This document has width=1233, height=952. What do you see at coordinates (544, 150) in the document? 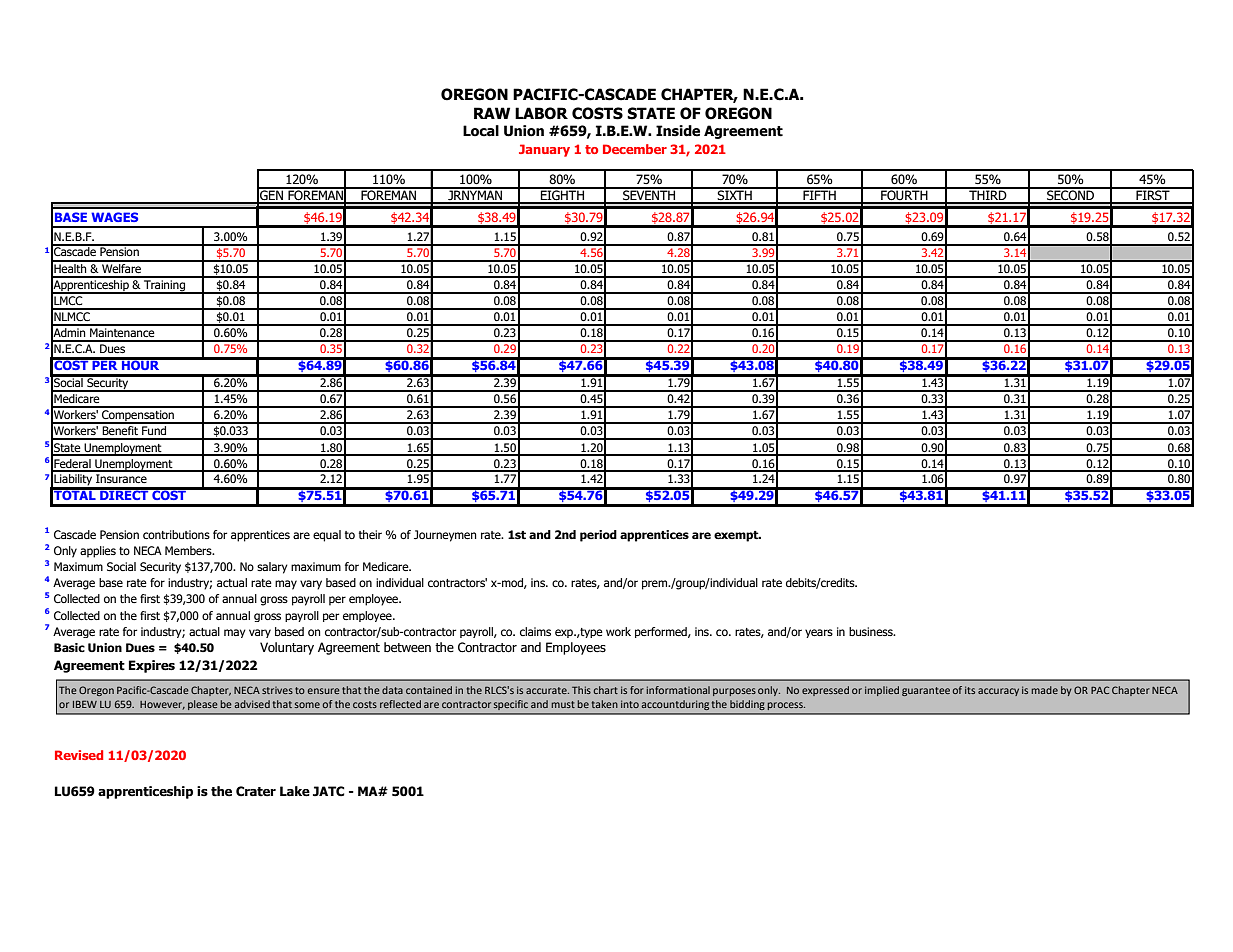
I see `January` at bounding box center [544, 150].
